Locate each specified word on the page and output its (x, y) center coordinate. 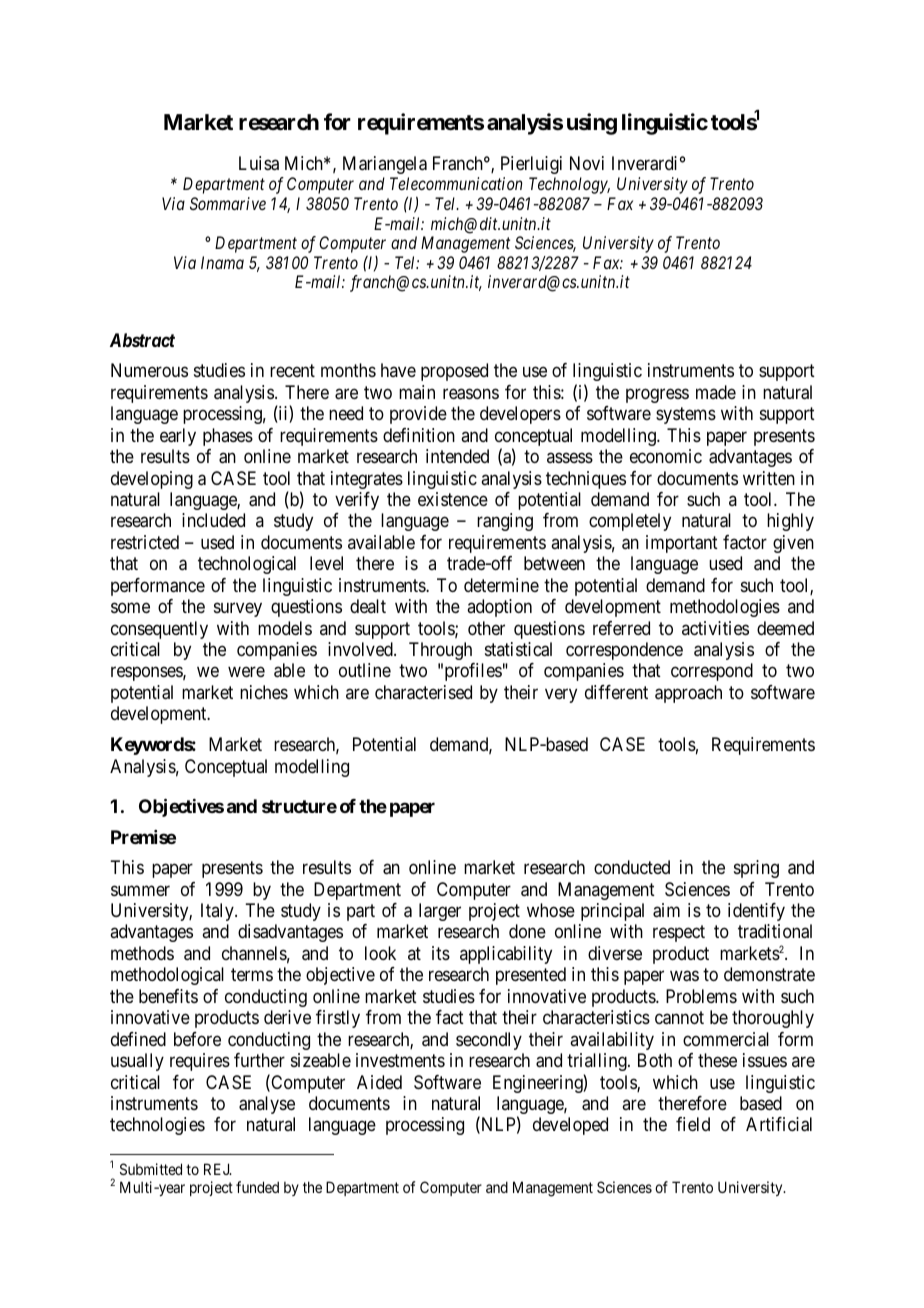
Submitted (151, 1169)
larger (440, 912)
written (769, 478)
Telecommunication (456, 183)
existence (453, 499)
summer (140, 890)
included (213, 520)
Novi (587, 163)
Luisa (259, 163)
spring (756, 869)
